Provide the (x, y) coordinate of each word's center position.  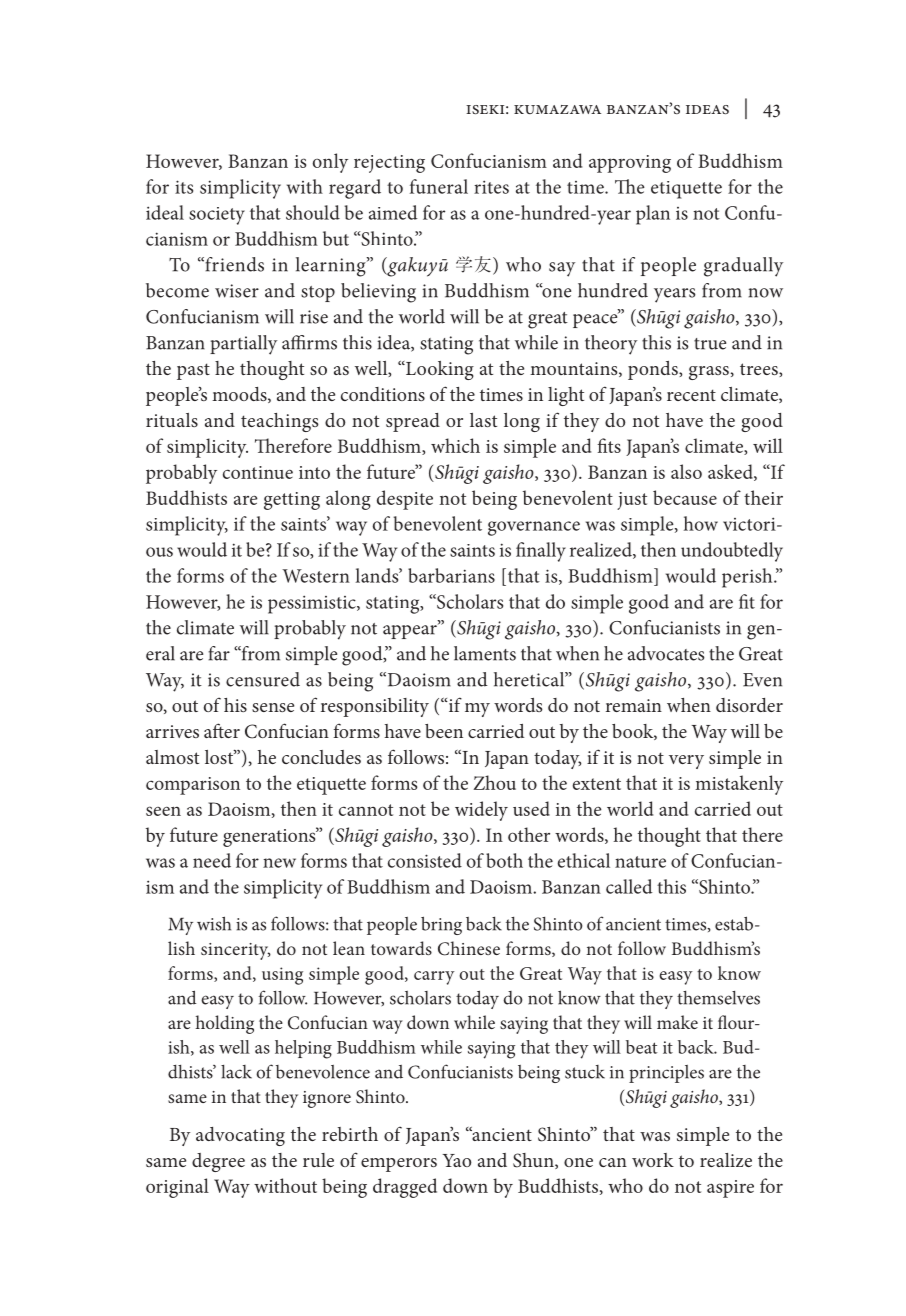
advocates (666, 653)
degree (218, 1162)
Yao (456, 1160)
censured (263, 679)
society (217, 216)
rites (491, 187)
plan (653, 215)
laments (485, 653)
